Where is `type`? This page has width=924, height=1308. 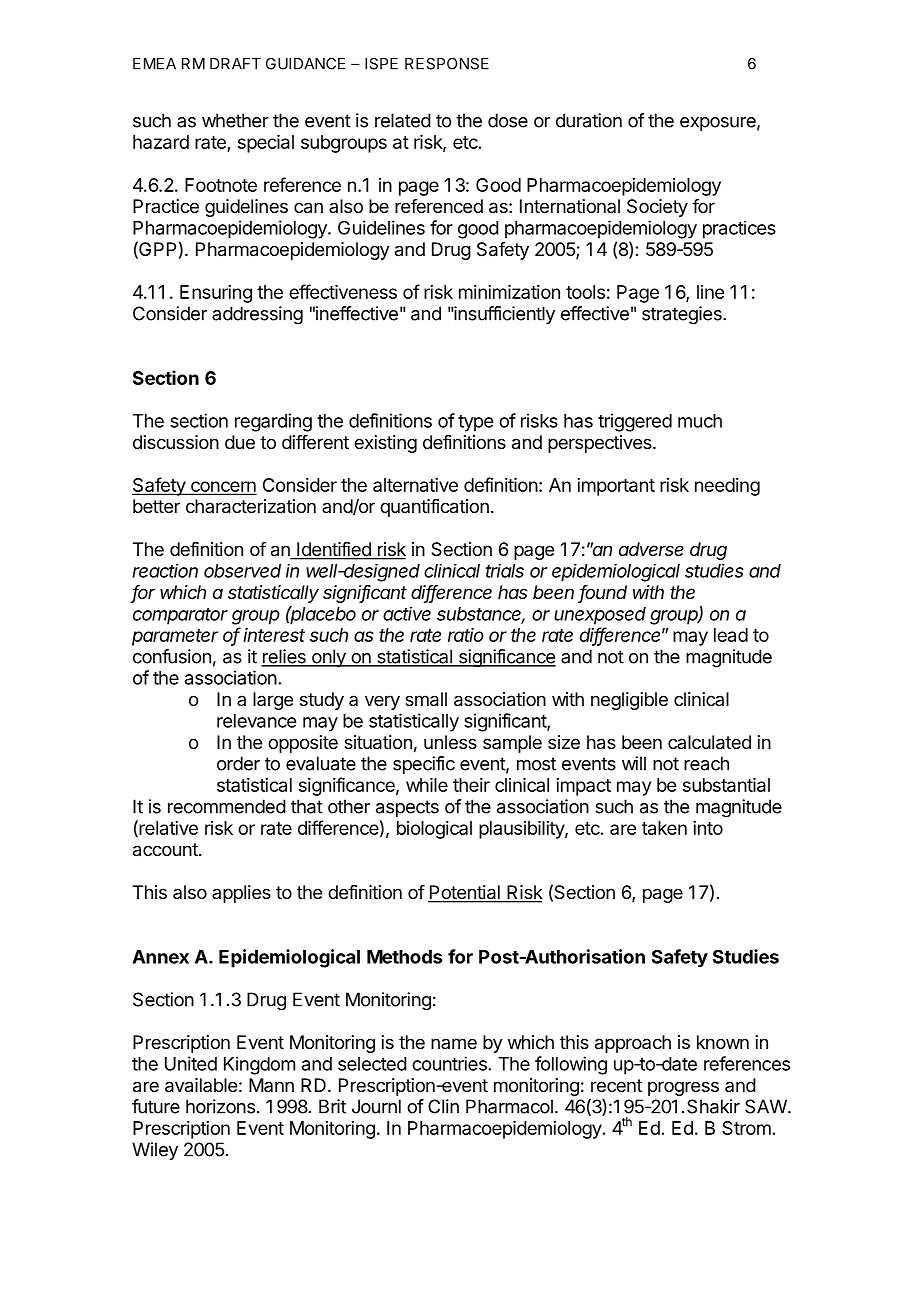
type is located at coordinates (475, 423).
